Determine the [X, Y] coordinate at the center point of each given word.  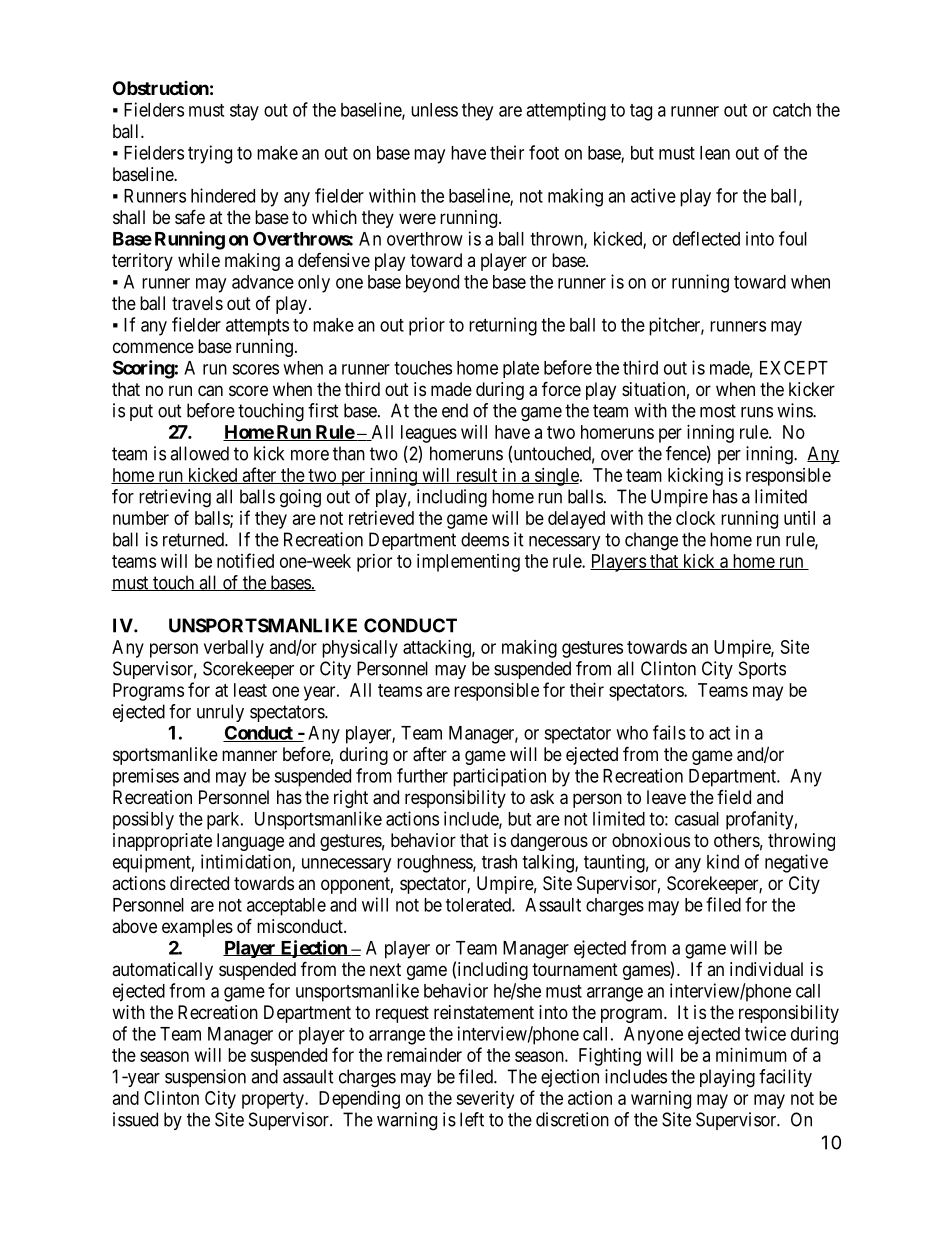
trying [210, 154]
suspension [205, 1078]
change [651, 541]
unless [434, 110]
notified [245, 560]
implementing [468, 563]
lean [715, 153]
